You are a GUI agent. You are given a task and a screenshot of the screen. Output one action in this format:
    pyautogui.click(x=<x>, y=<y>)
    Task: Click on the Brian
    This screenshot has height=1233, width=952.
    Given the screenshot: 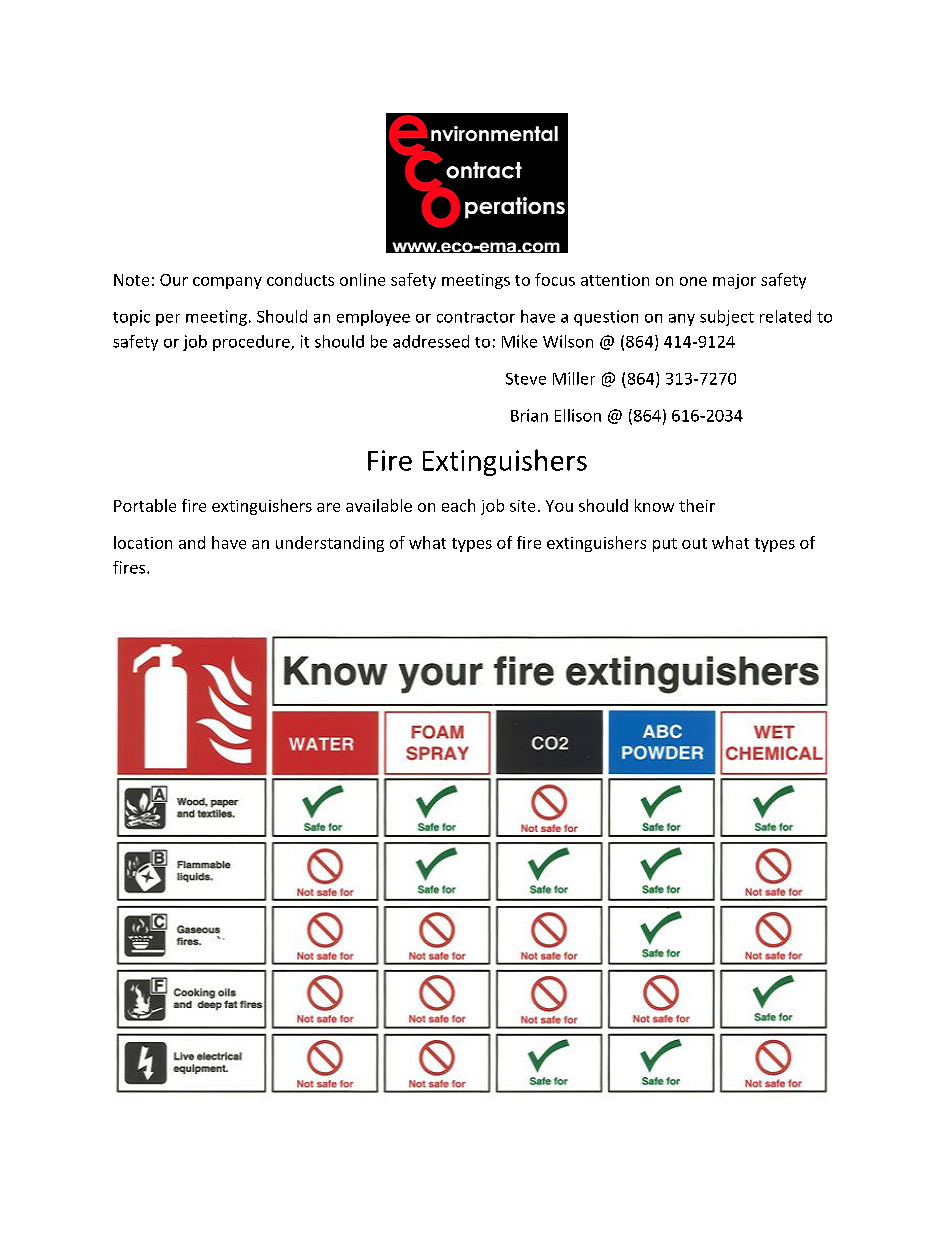 What is the action you would take?
    pyautogui.click(x=529, y=415)
